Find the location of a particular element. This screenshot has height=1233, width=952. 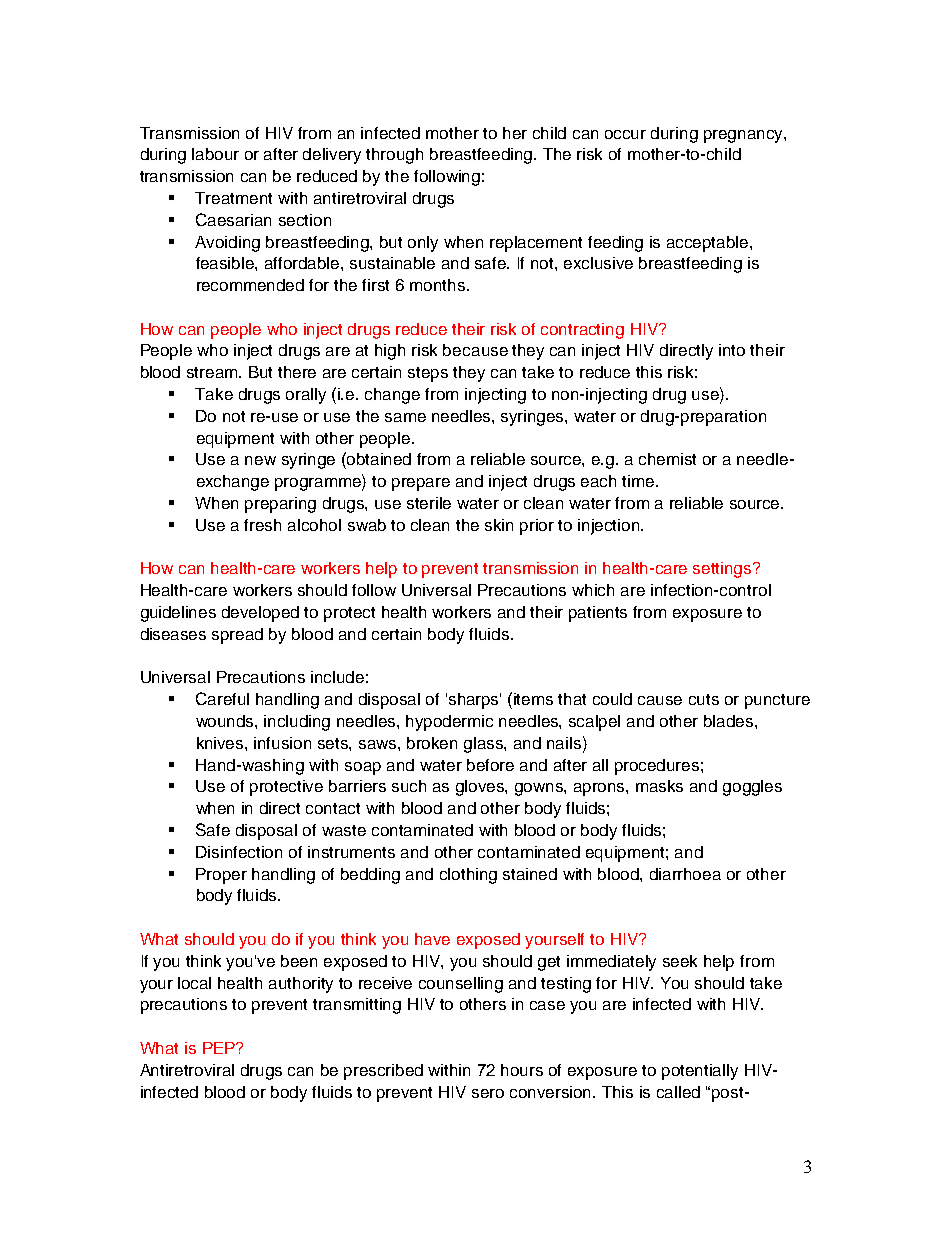

sharps is located at coordinates (475, 701).
